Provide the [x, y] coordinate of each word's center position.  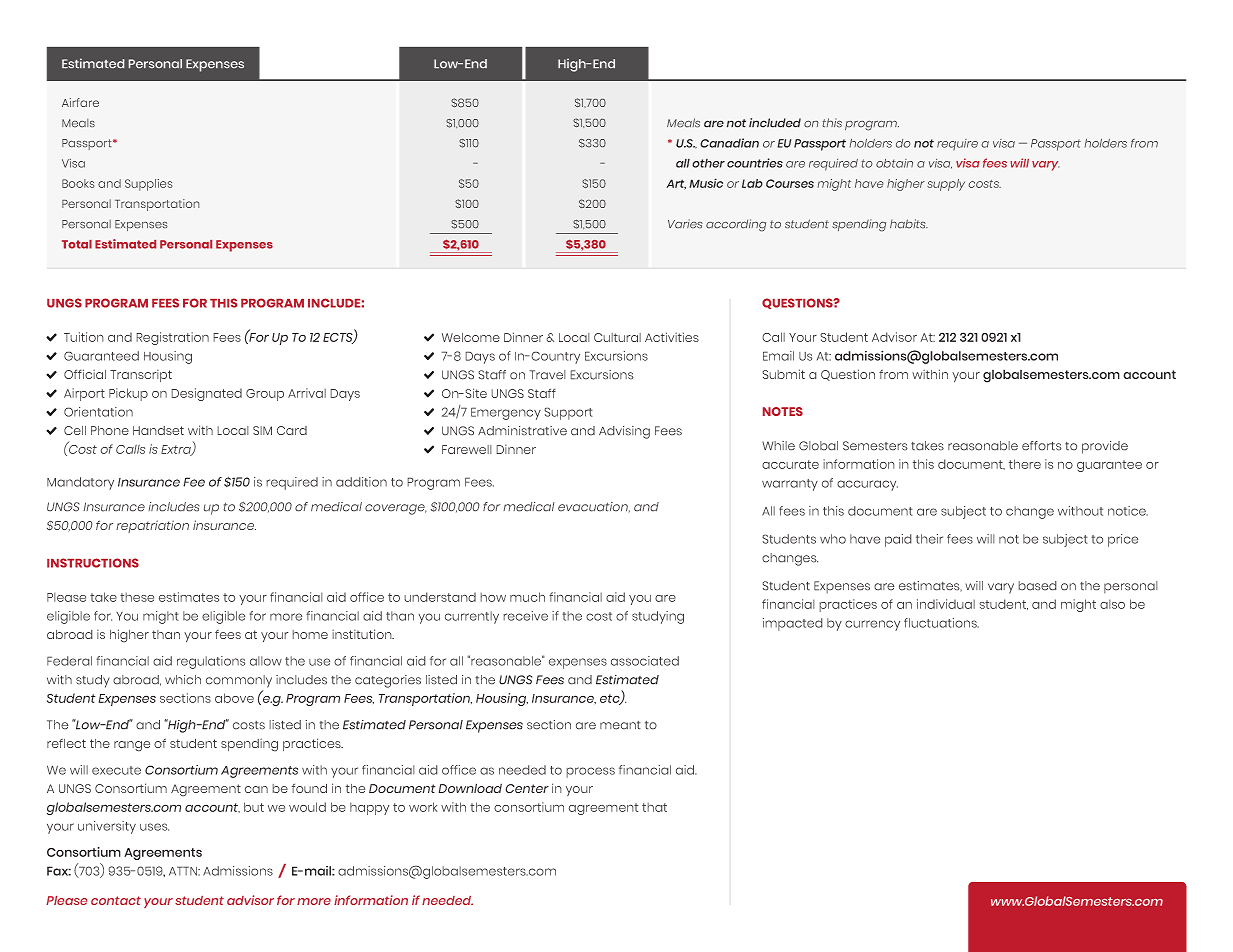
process [590, 772]
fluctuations [941, 623]
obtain [894, 163]
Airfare [80, 102]
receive [525, 616]
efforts [1042, 446]
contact [116, 900]
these [137, 597]
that [654, 807]
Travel [547, 375]
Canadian [729, 143]
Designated [206, 394]
